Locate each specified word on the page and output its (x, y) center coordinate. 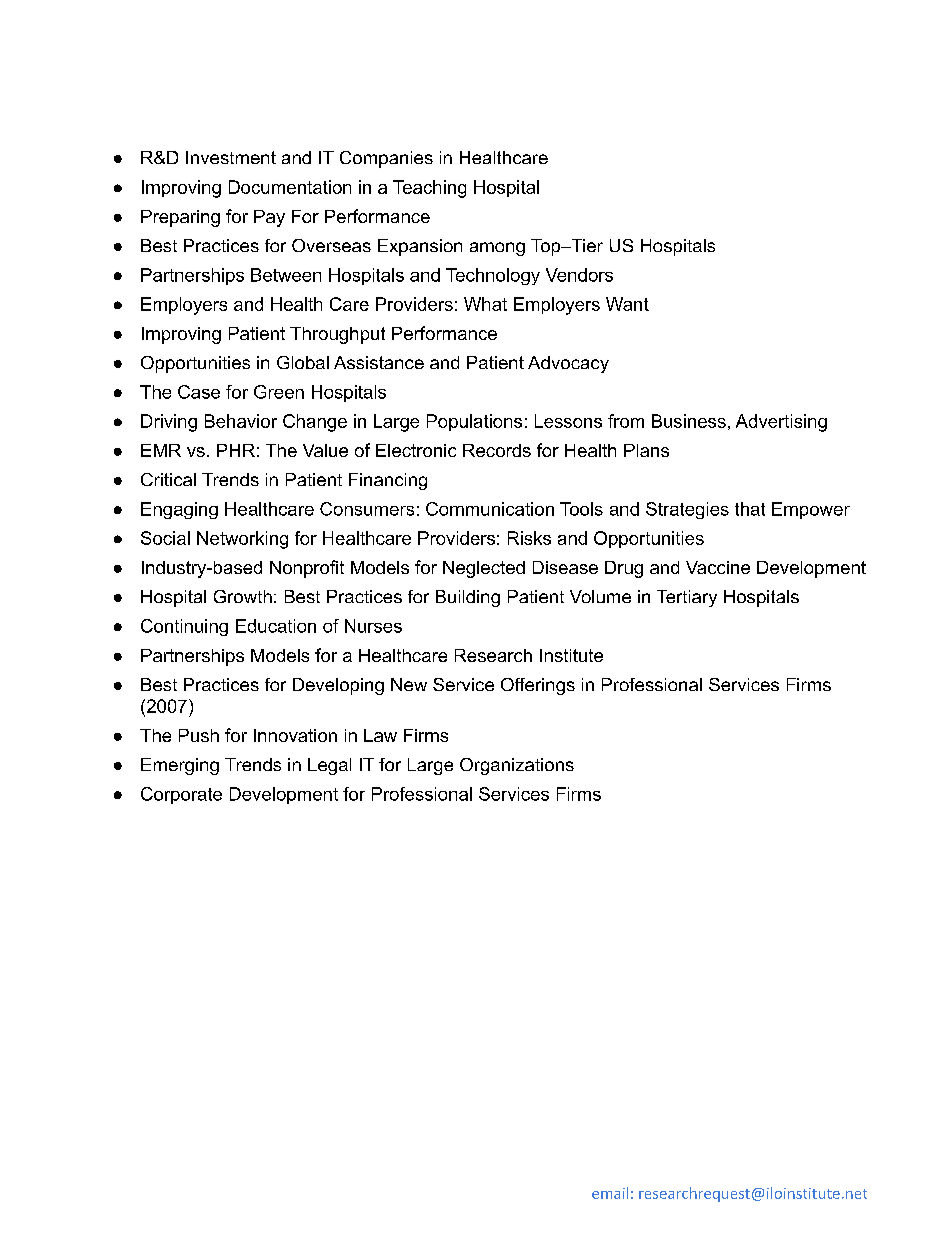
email (610, 1193)
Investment (231, 157)
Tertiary (687, 598)
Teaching (429, 189)
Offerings (538, 686)
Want (627, 304)
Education (276, 626)
